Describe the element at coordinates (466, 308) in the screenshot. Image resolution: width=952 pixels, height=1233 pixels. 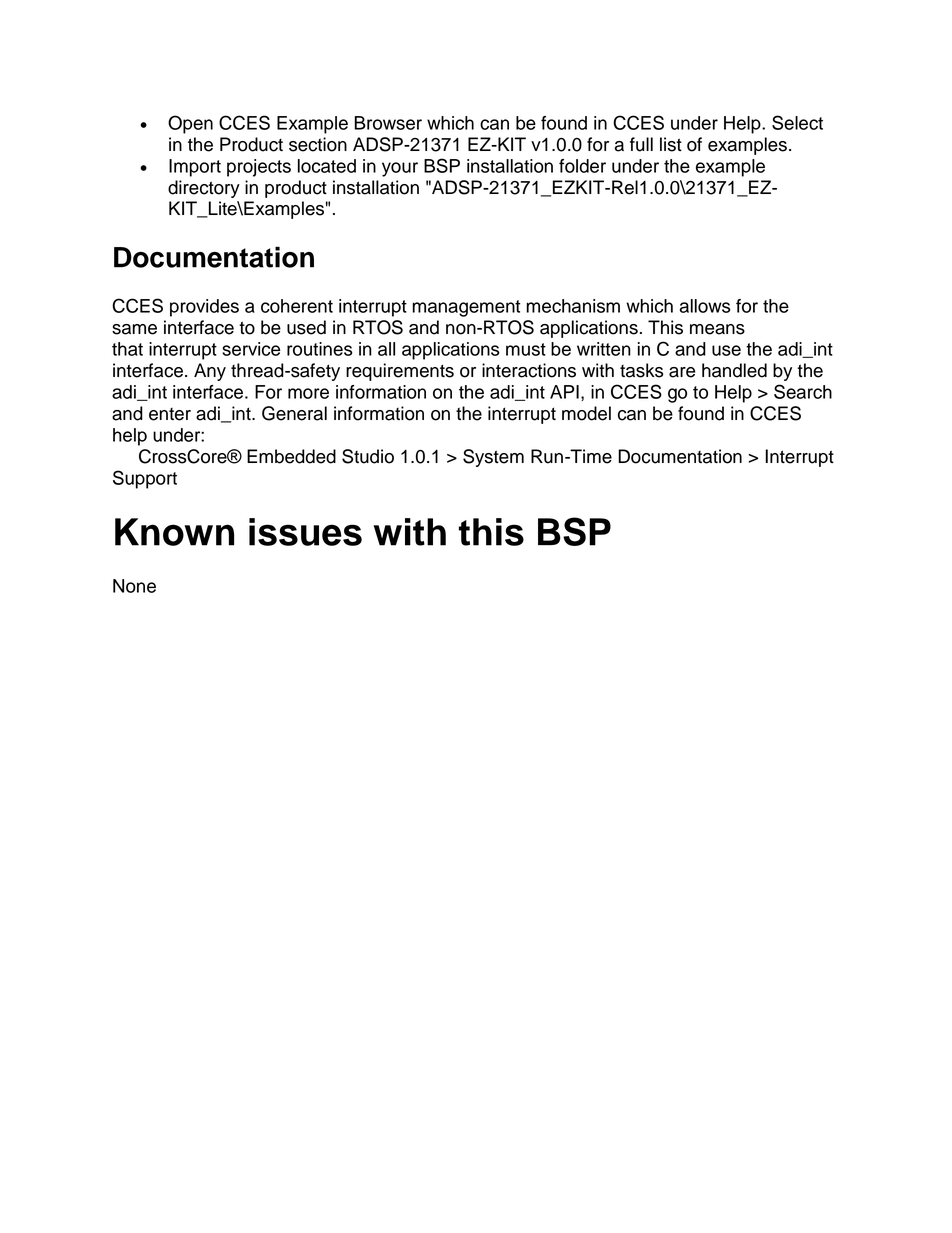
I see `management` at that location.
